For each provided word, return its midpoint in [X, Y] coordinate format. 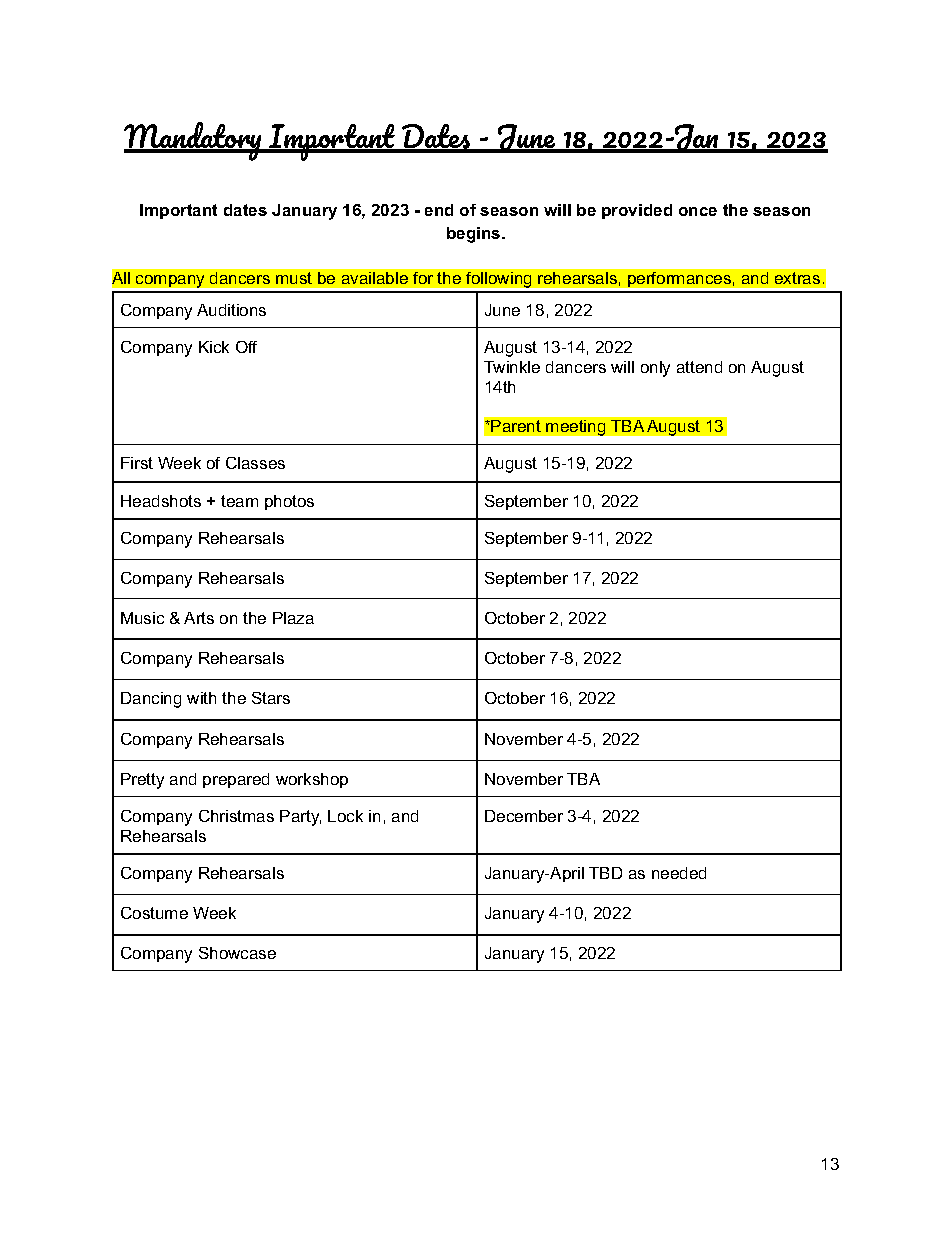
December [524, 816]
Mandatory [194, 141]
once [698, 211]
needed [679, 873]
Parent [516, 426]
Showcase [237, 953]
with [201, 698]
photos [289, 502]
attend [699, 367]
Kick [214, 347]
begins [475, 235]
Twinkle [512, 367]
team [239, 501]
